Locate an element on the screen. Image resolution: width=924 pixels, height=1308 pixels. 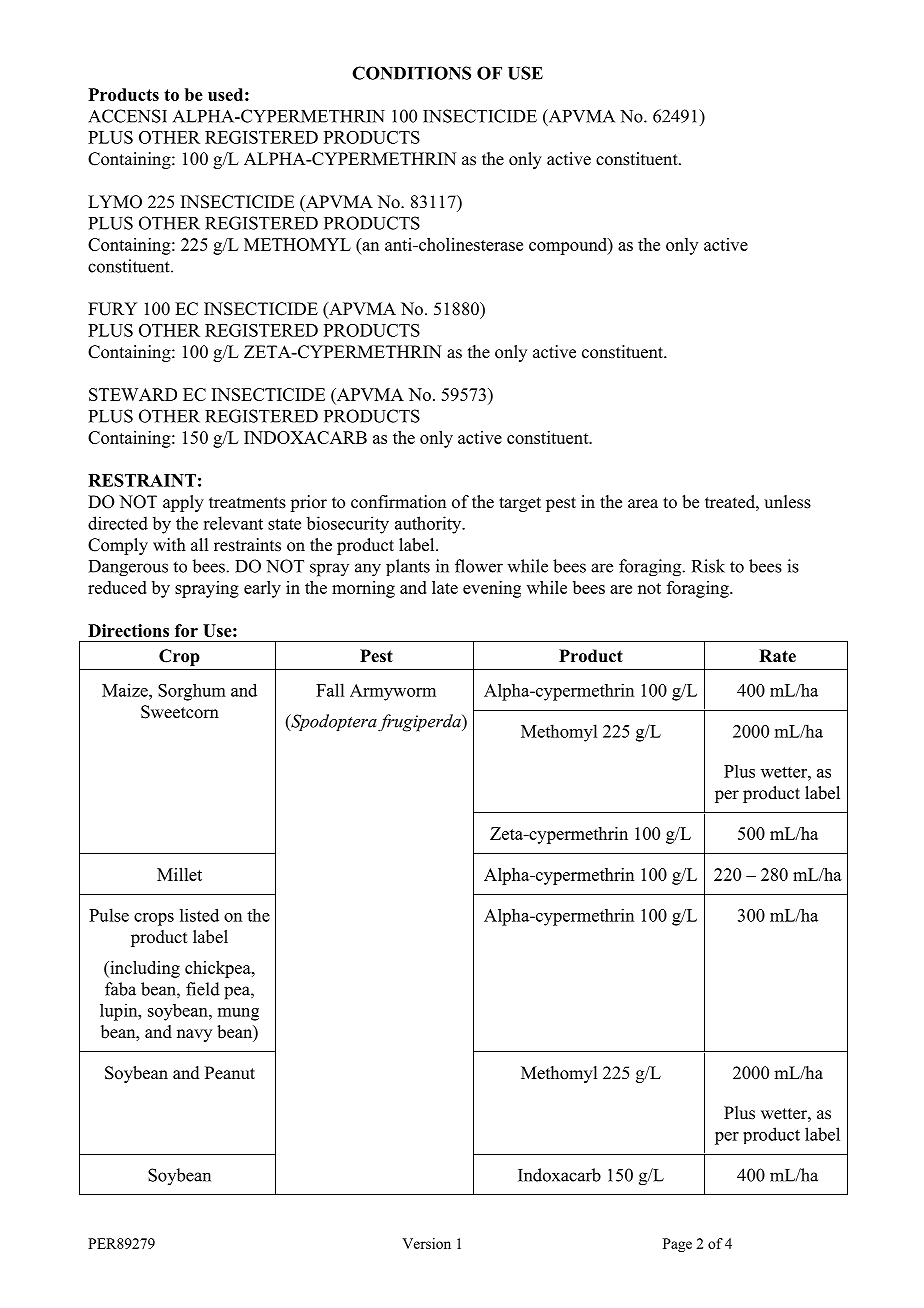
Page is located at coordinates (677, 1245).
